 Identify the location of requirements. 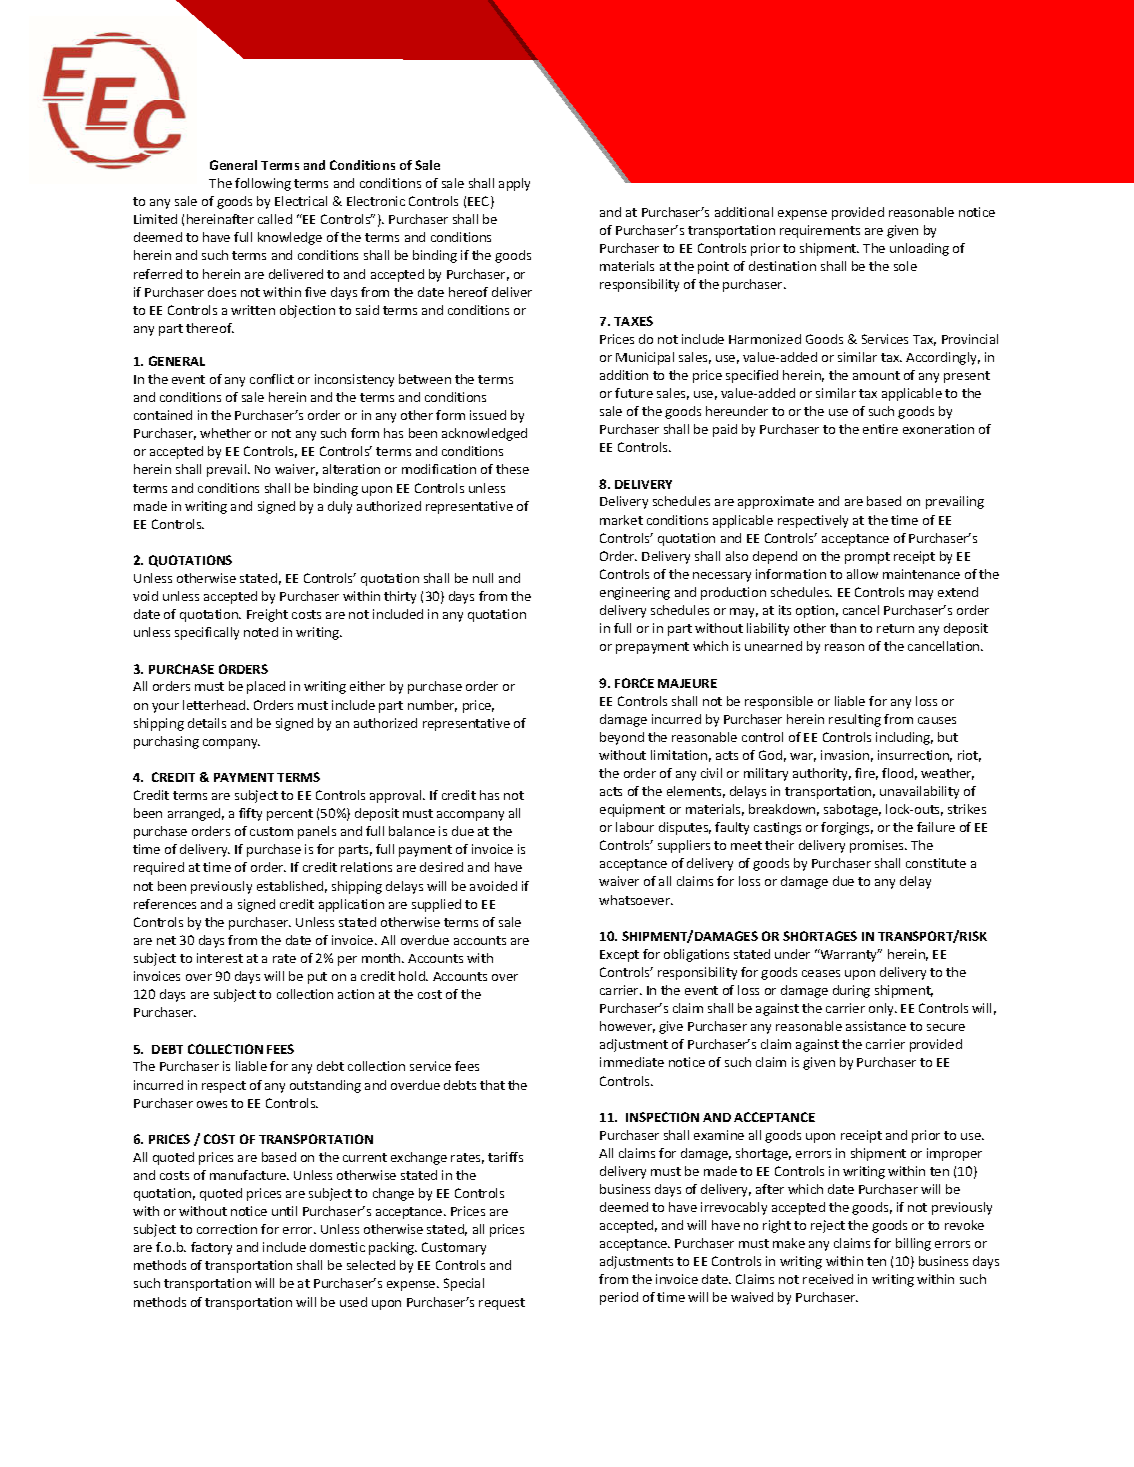
(820, 231).
